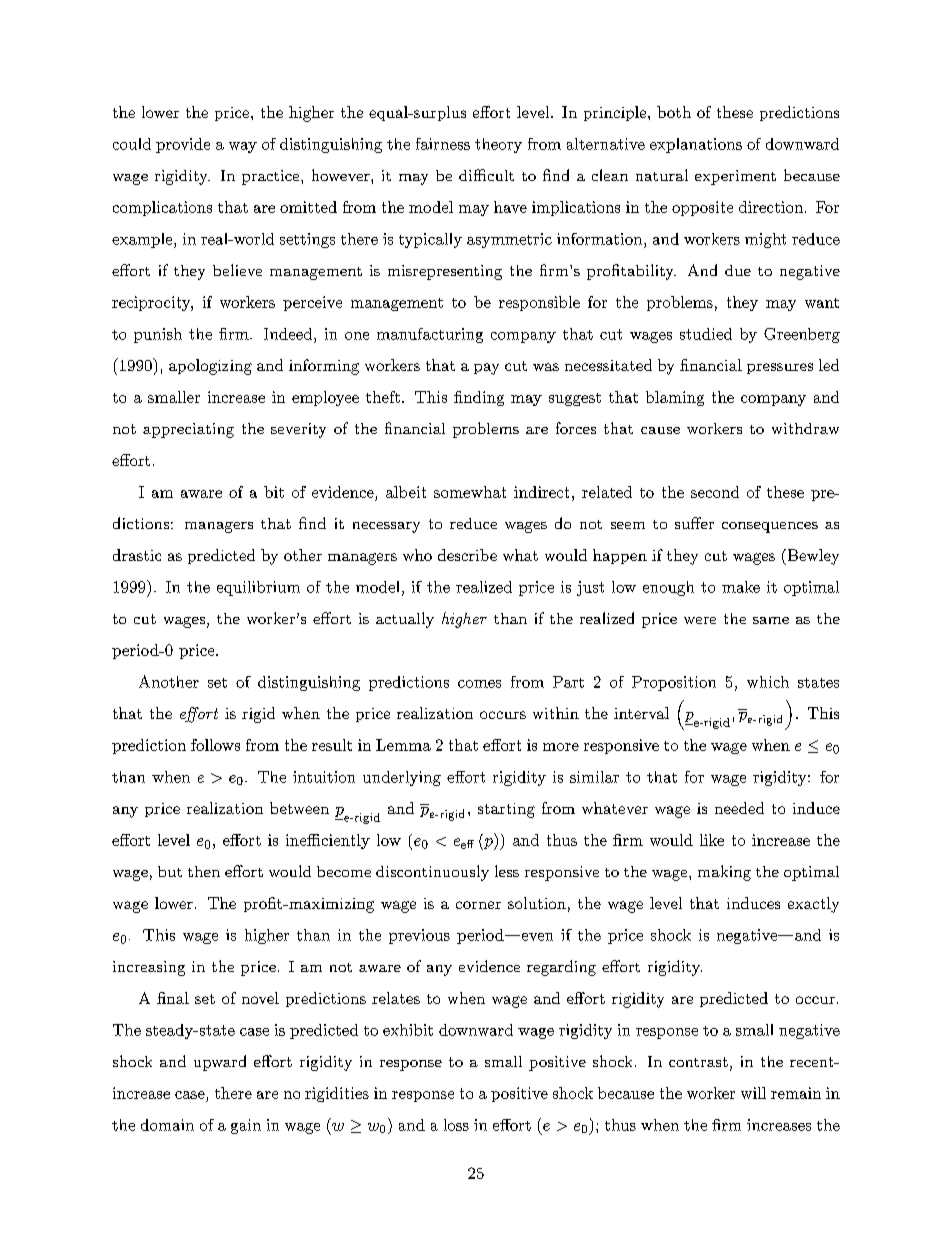  I want to click on appreciating, so click(188, 430).
